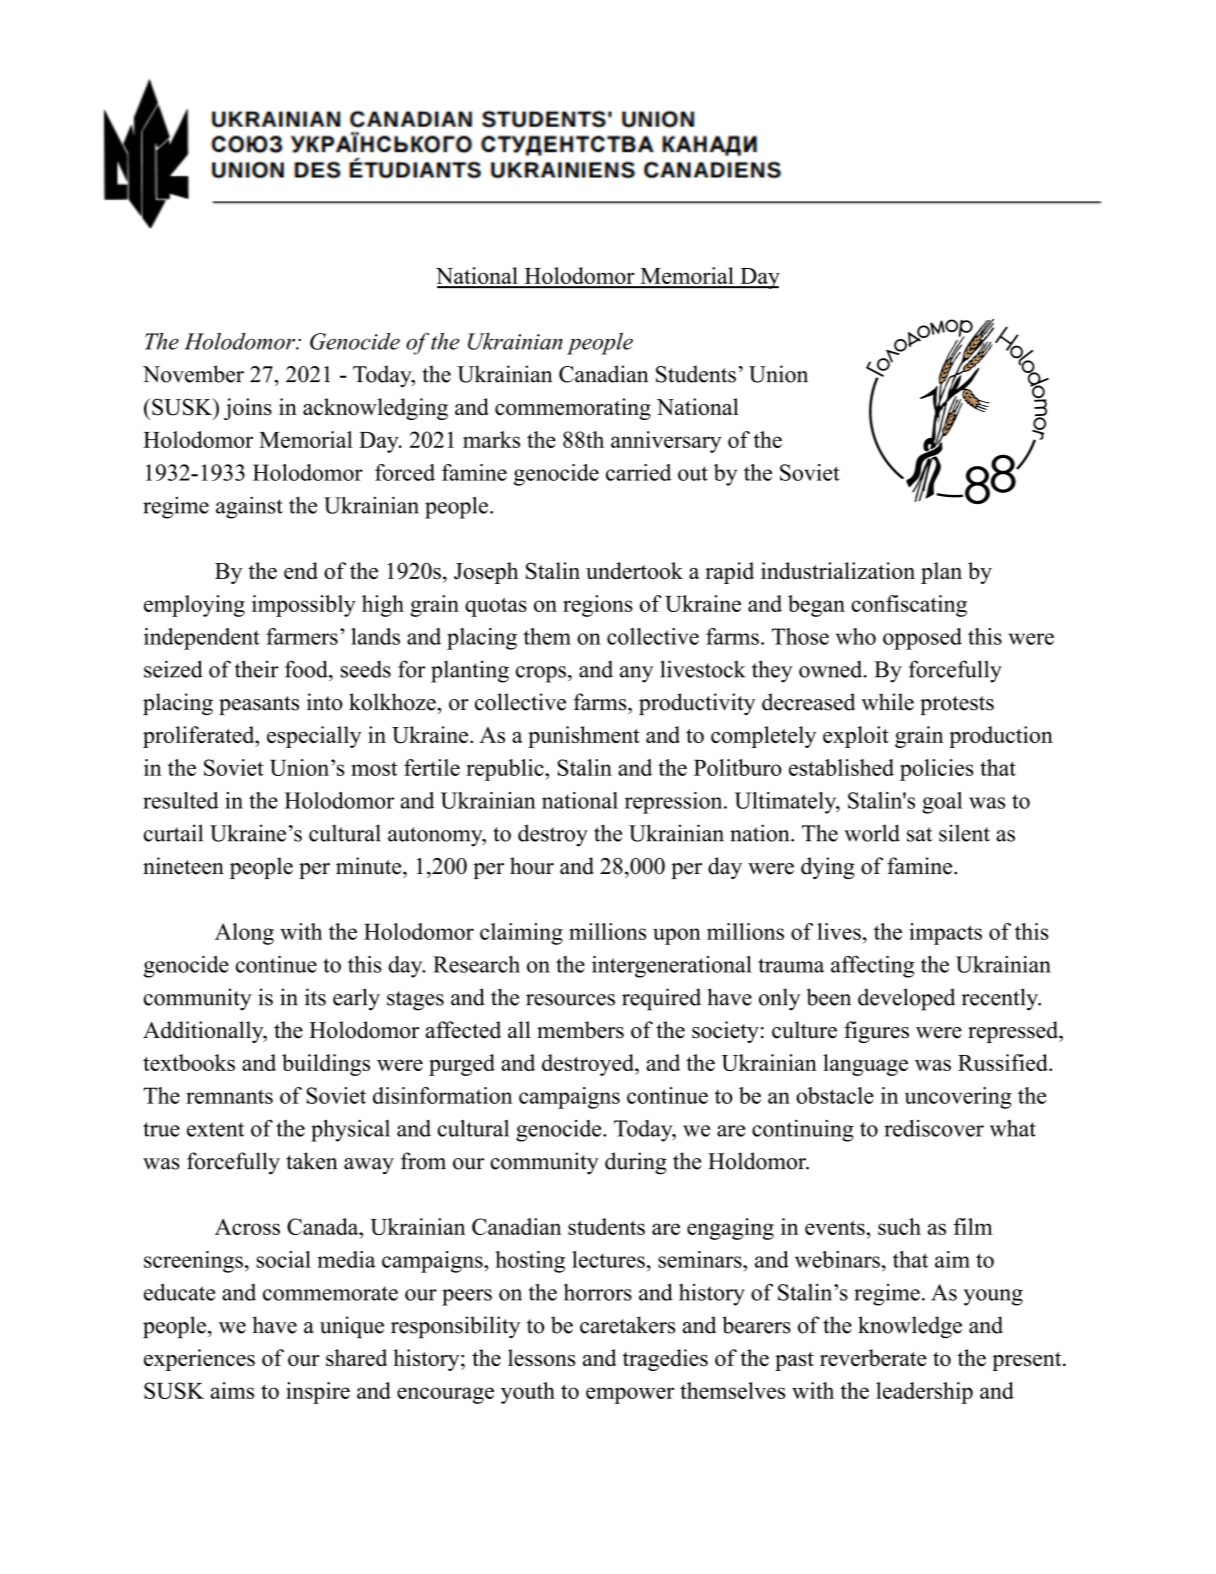 The width and height of the image is (1216, 1574). Describe the element at coordinates (248, 409) in the image. I see `joins` at that location.
